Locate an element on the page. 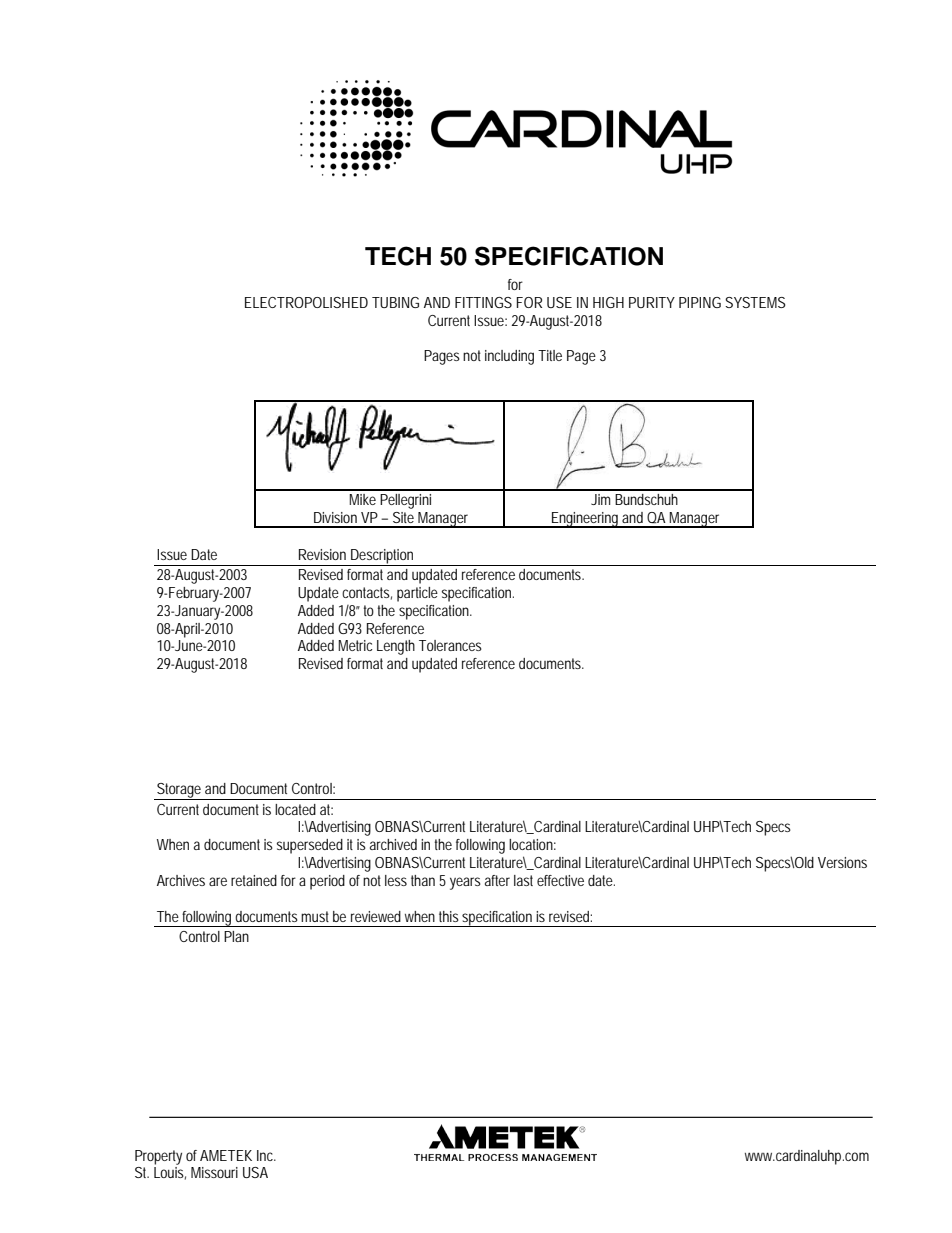  SYSTEMS is located at coordinates (755, 302).
